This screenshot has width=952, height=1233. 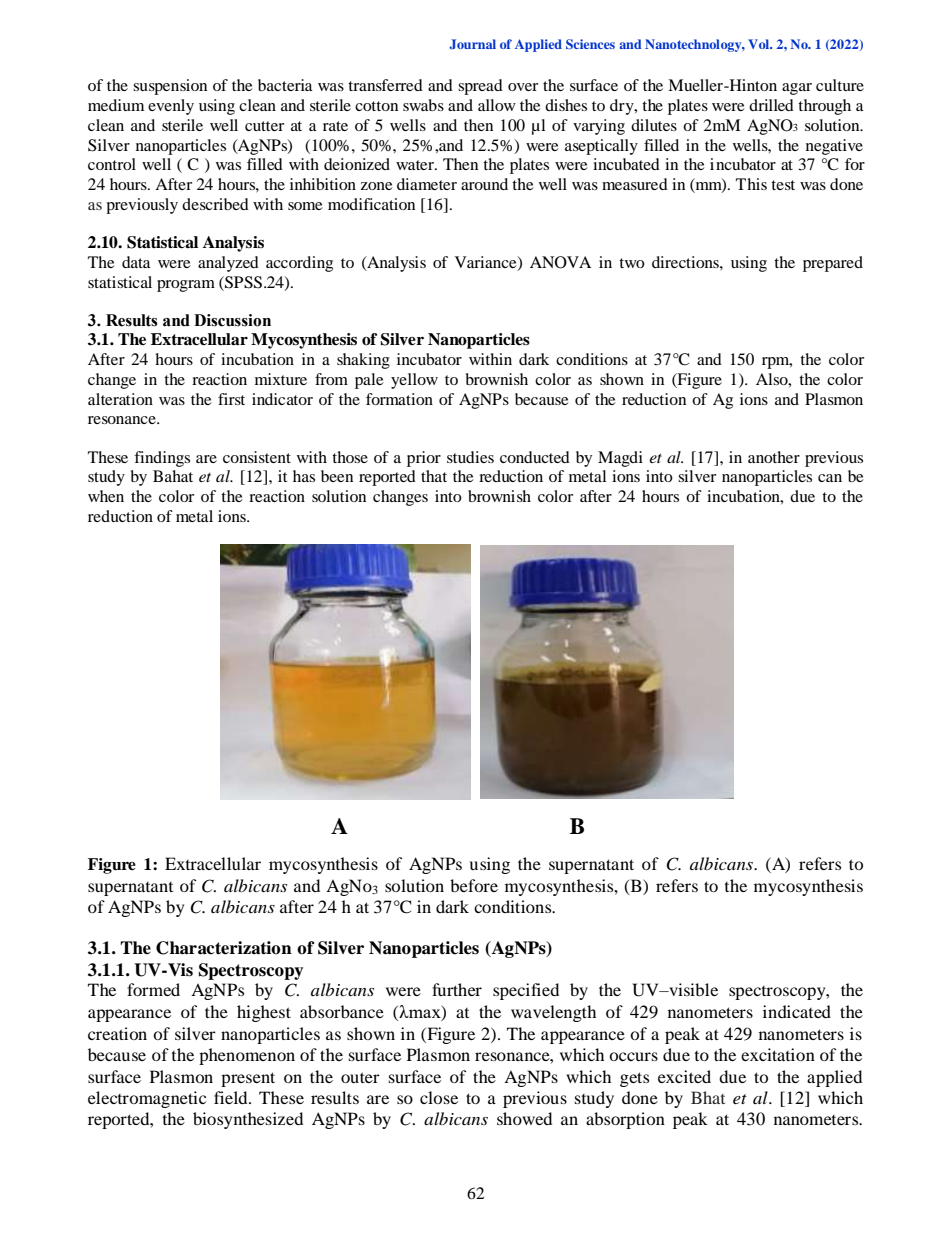 I want to click on spread, so click(x=480, y=87).
